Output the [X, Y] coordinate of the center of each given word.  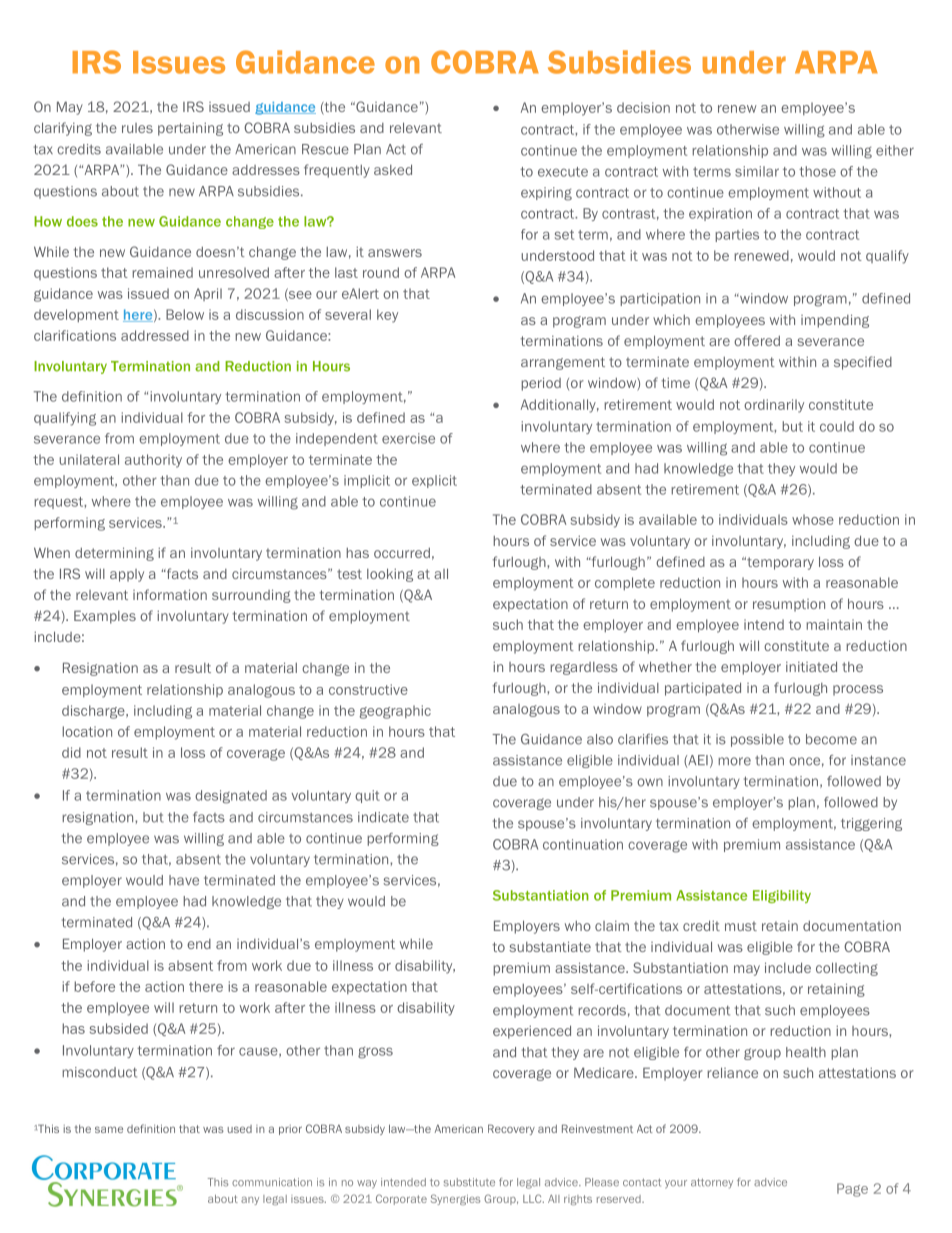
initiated [811, 666]
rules [137, 128]
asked [393, 169]
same [109, 1130]
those [817, 171]
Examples [105, 617]
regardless [584, 668]
